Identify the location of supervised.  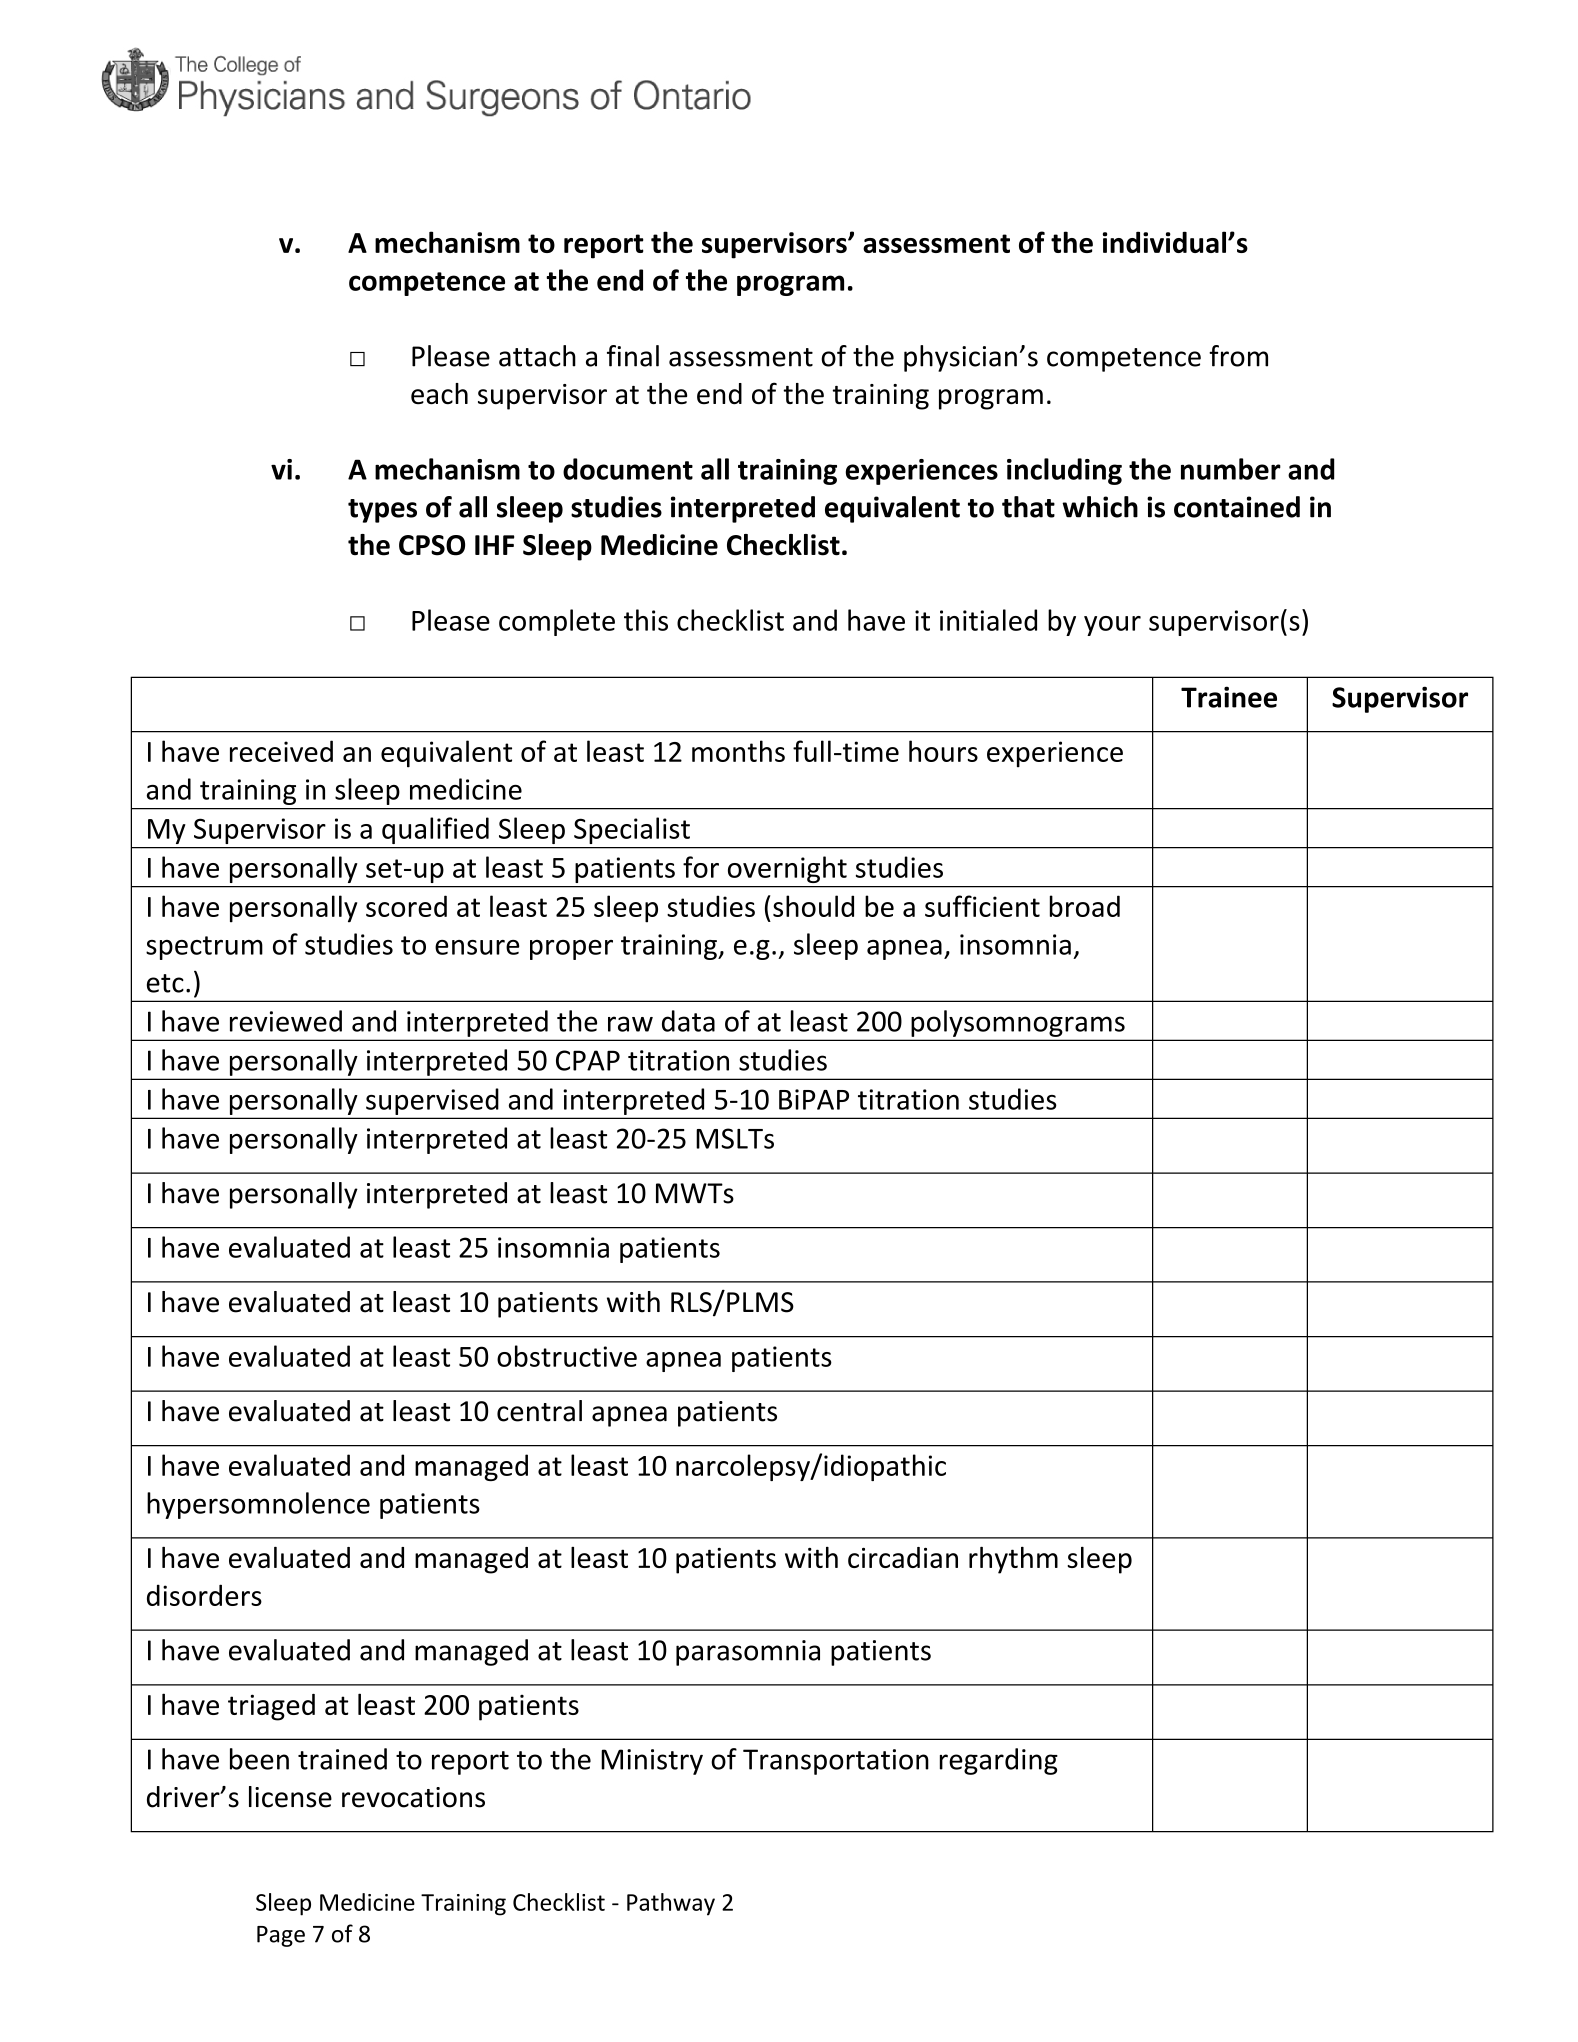
(432, 1101).
